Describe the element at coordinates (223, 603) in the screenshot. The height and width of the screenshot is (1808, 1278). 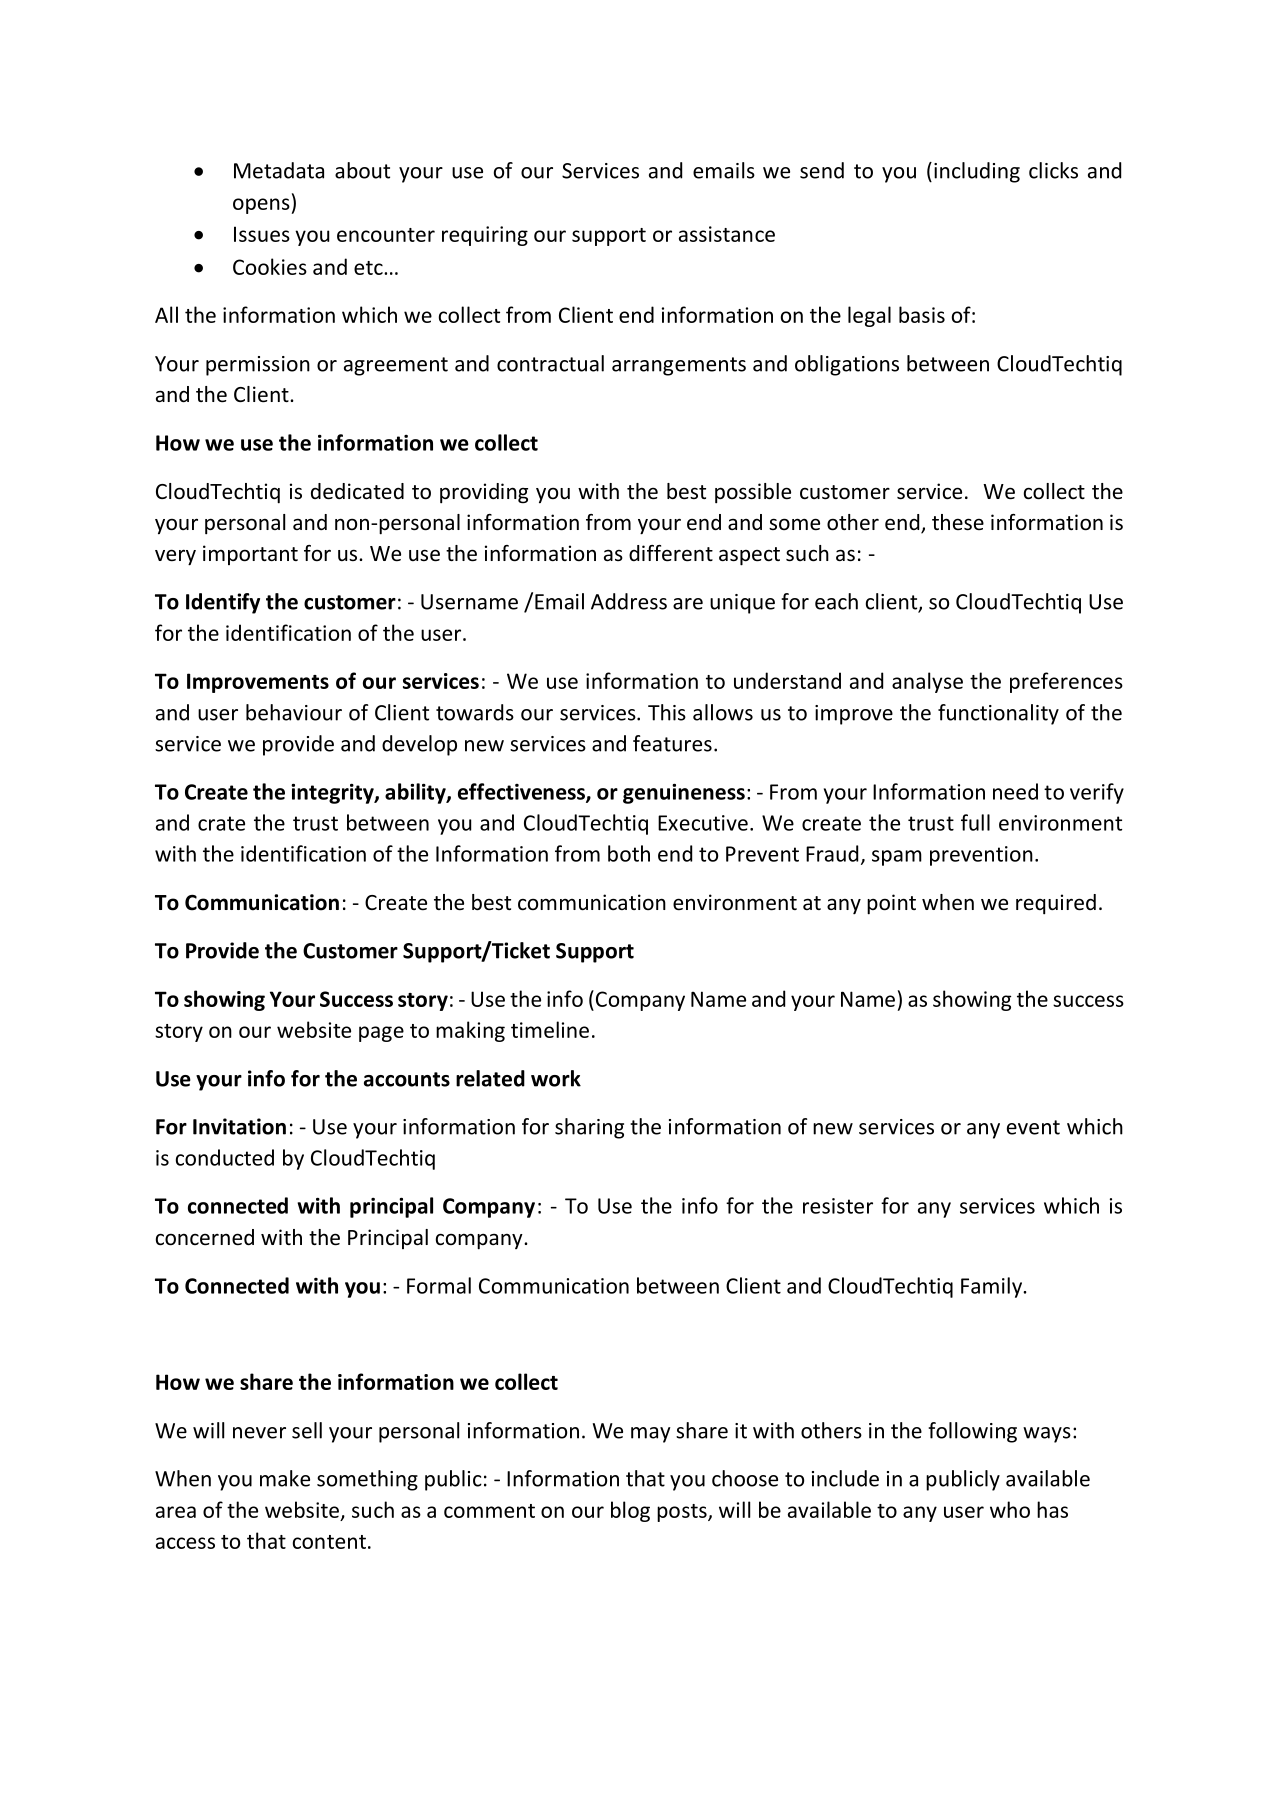
I see `Identify` at that location.
